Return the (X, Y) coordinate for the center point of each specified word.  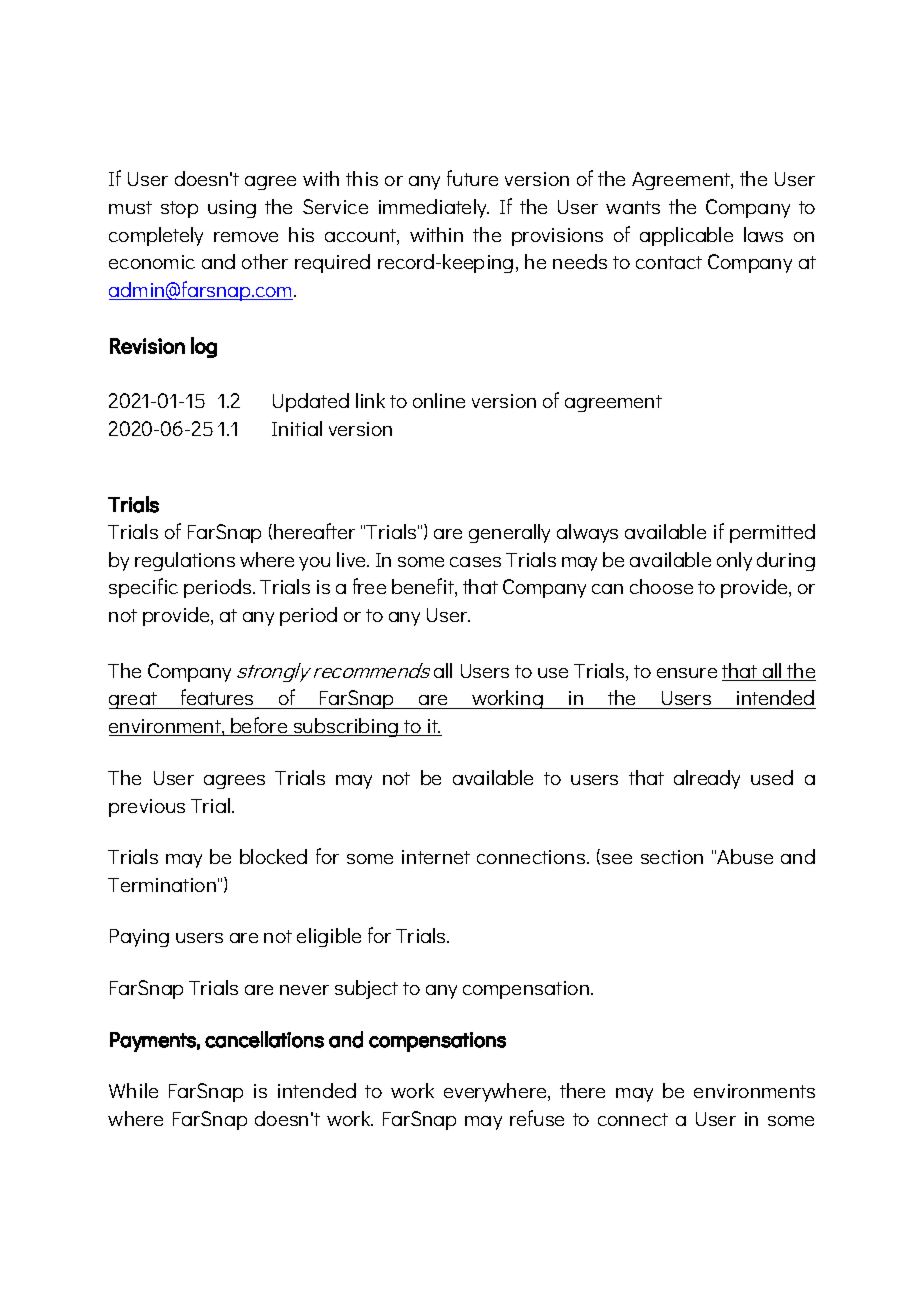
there (582, 1090)
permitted (772, 533)
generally (509, 533)
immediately (434, 208)
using (232, 209)
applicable (686, 236)
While (133, 1090)
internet (436, 857)
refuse (537, 1118)
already (707, 779)
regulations (185, 561)
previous (147, 808)
